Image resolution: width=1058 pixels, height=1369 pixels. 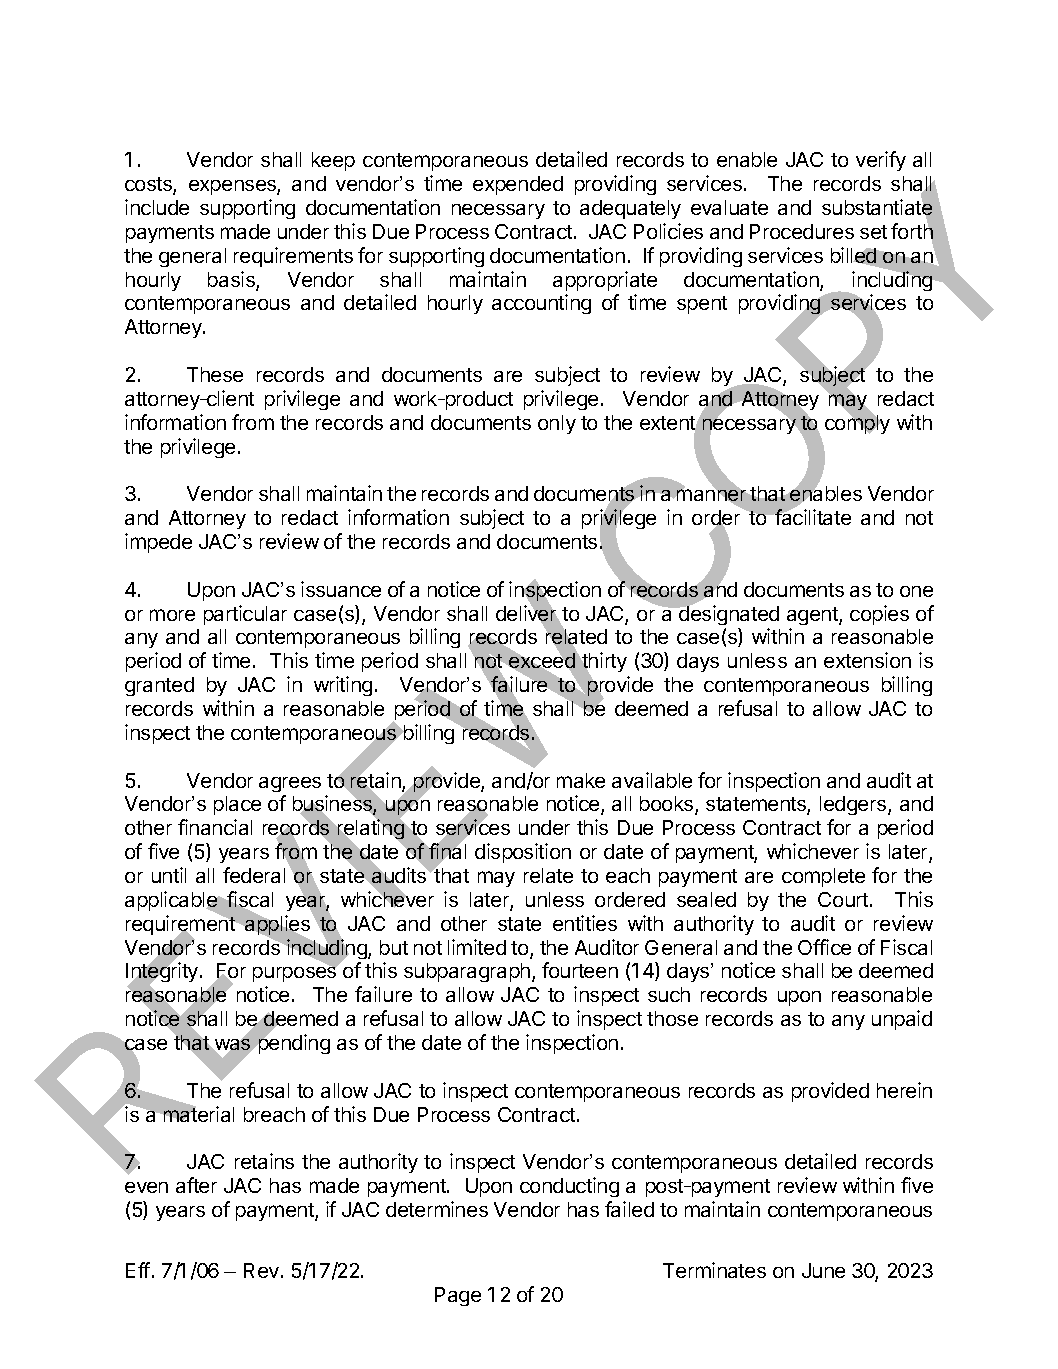 What do you see at coordinates (867, 660) in the image?
I see `extension` at bounding box center [867, 660].
